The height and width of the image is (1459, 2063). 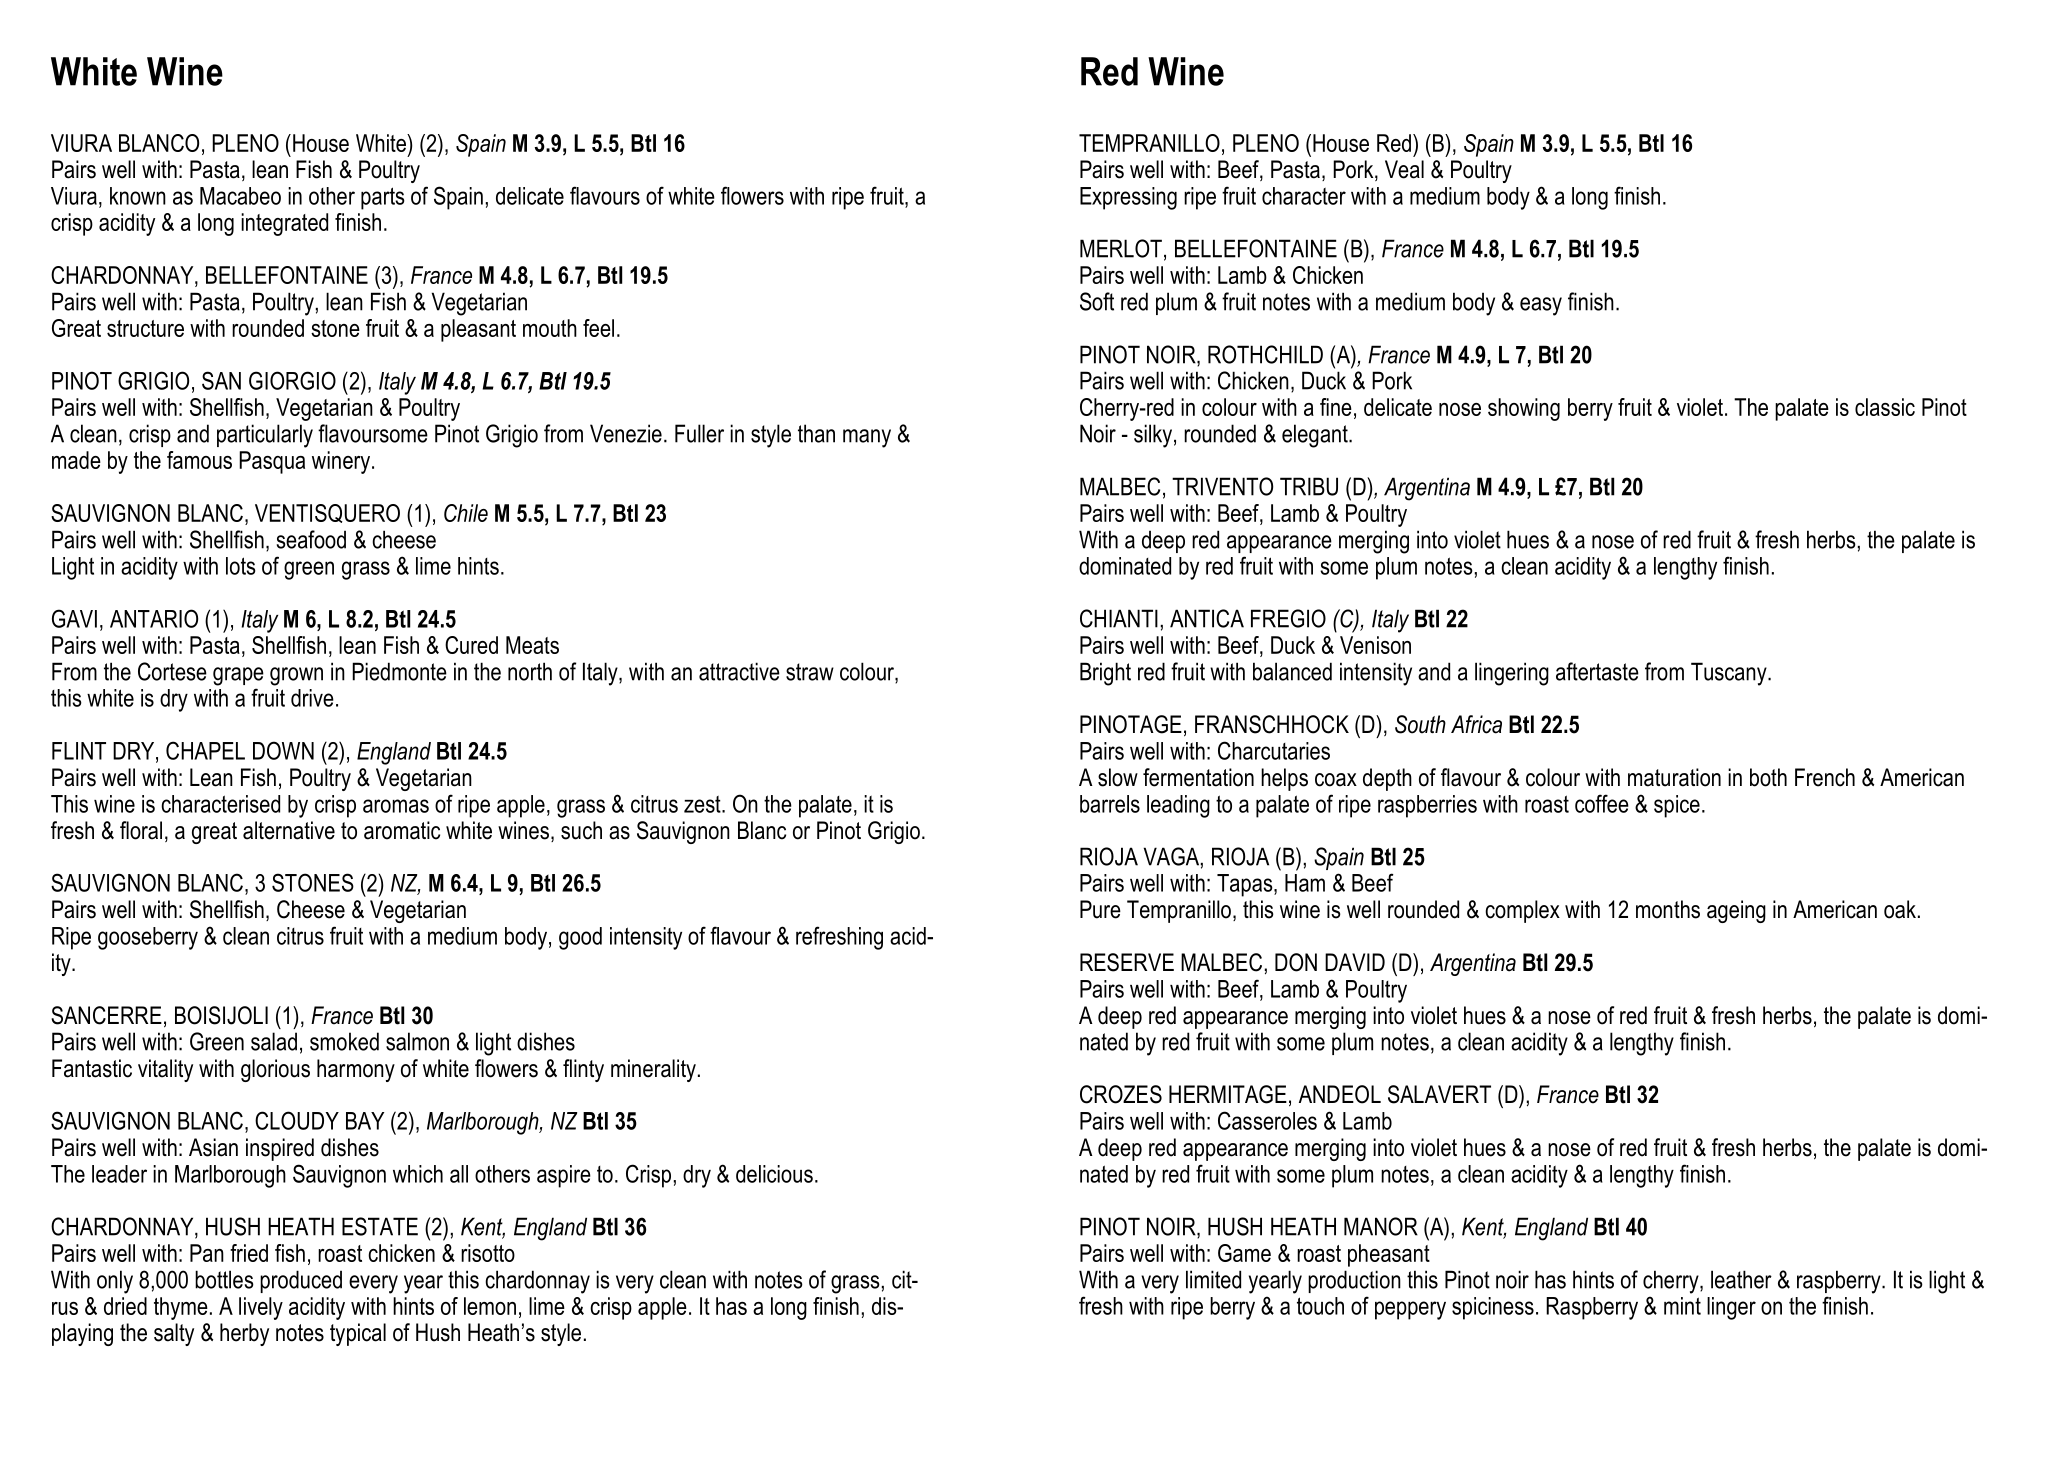 What do you see at coordinates (265, 436) in the image?
I see `particularly` at bounding box center [265, 436].
